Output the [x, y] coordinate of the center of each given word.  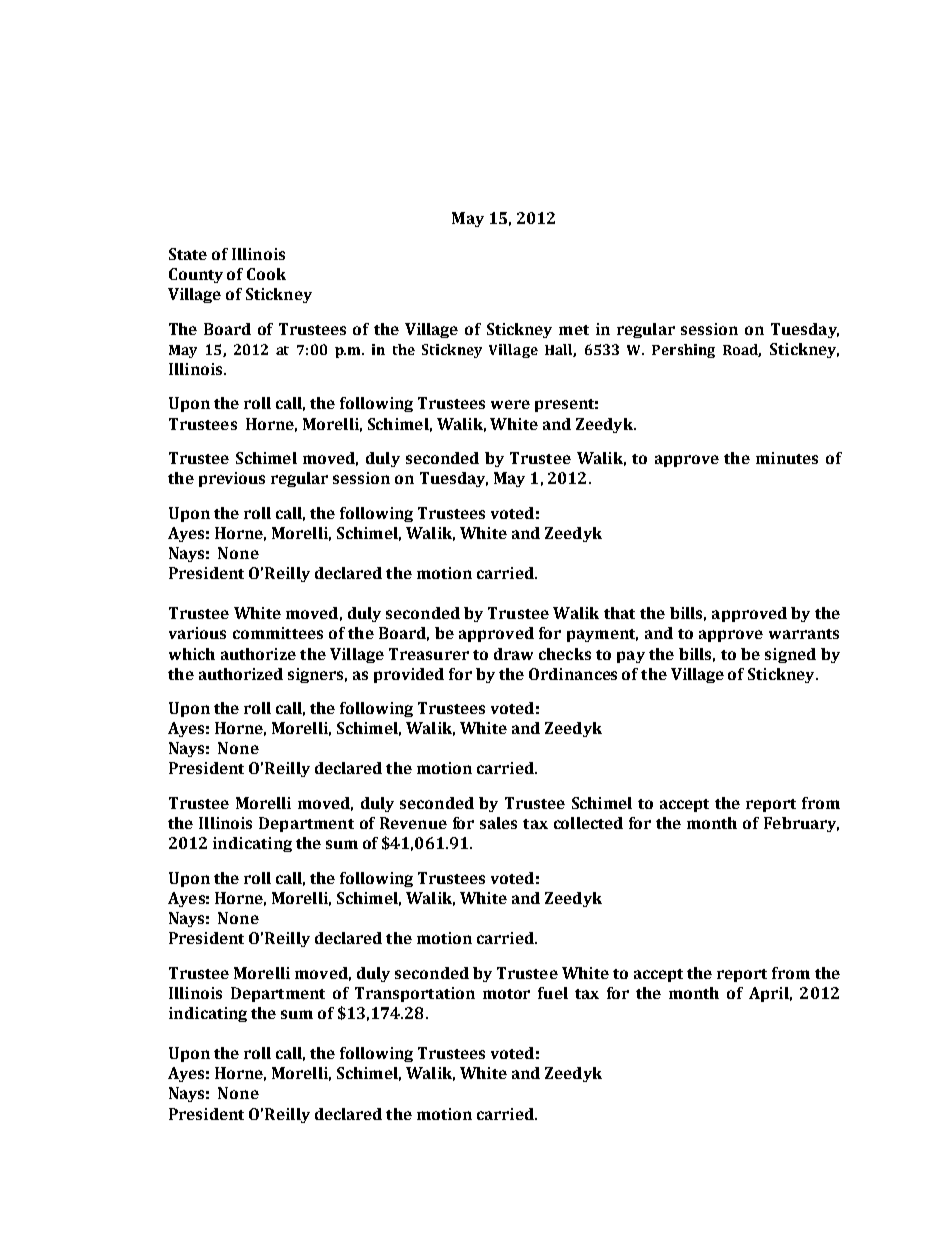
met [574, 330]
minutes [787, 458]
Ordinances [573, 674]
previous [232, 479]
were [510, 404]
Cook [266, 274]
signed [790, 655]
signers [317, 675]
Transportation [415, 994]
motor [506, 994]
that [619, 613]
